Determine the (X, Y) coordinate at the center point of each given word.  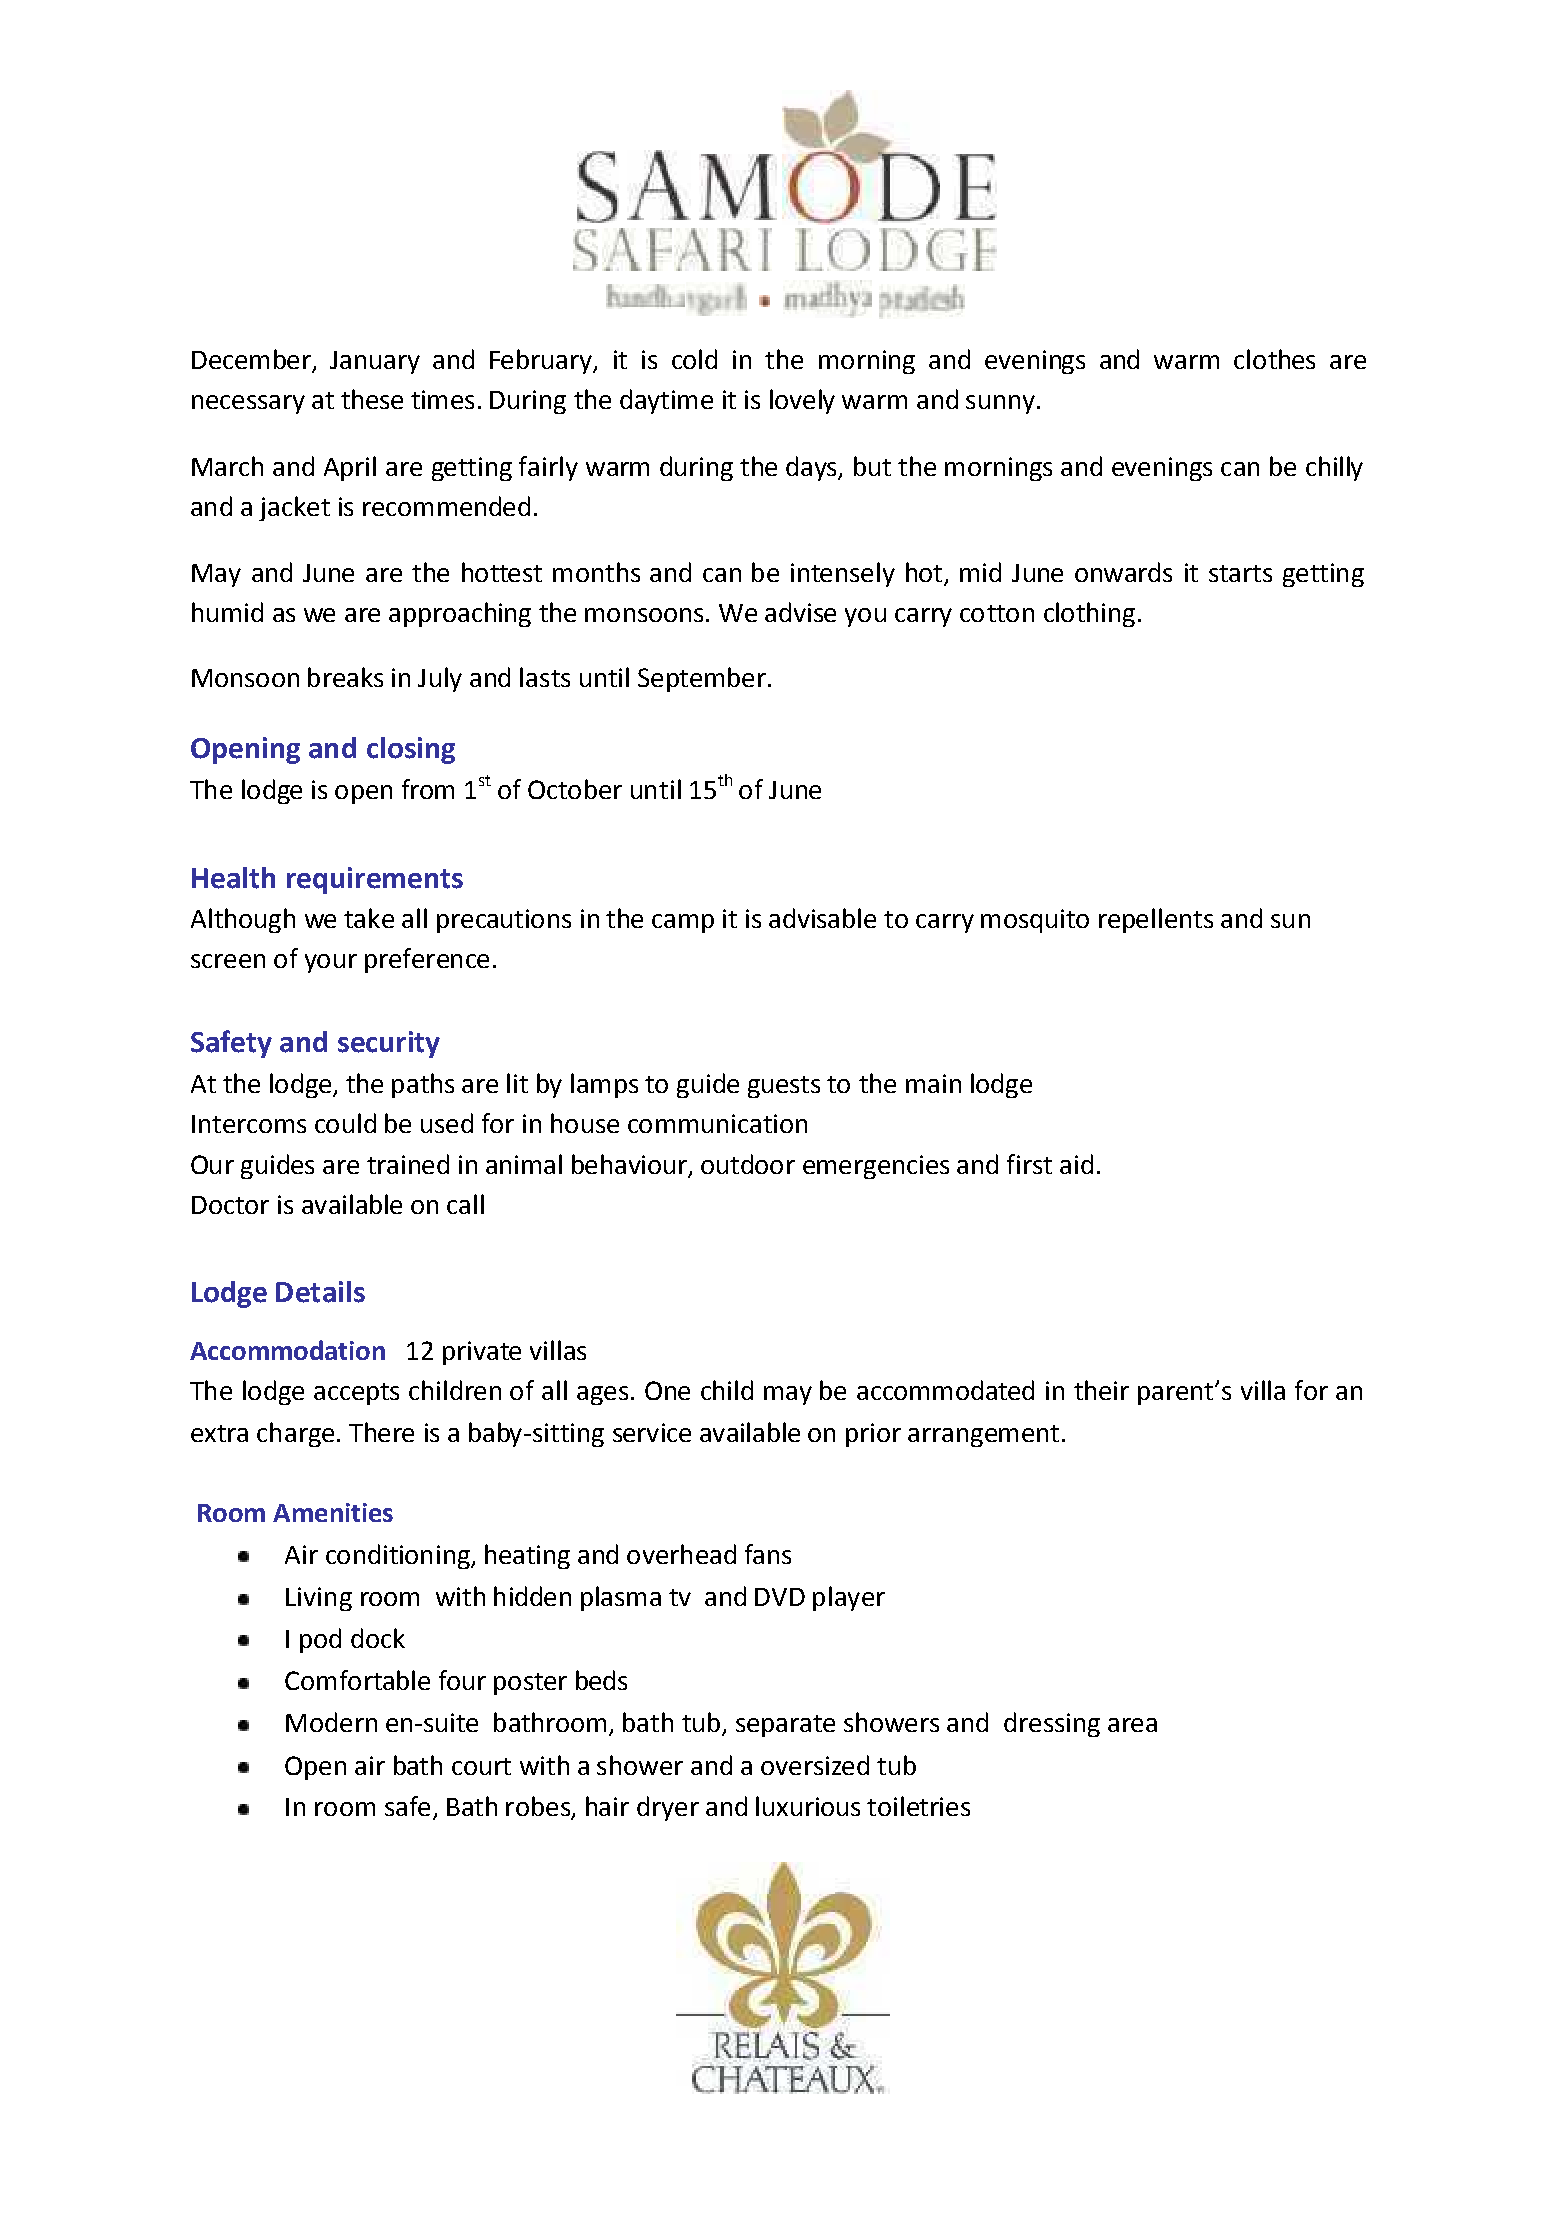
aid (1076, 1164)
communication (717, 1123)
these (372, 399)
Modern (331, 1722)
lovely (802, 401)
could (345, 1123)
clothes (1274, 359)
